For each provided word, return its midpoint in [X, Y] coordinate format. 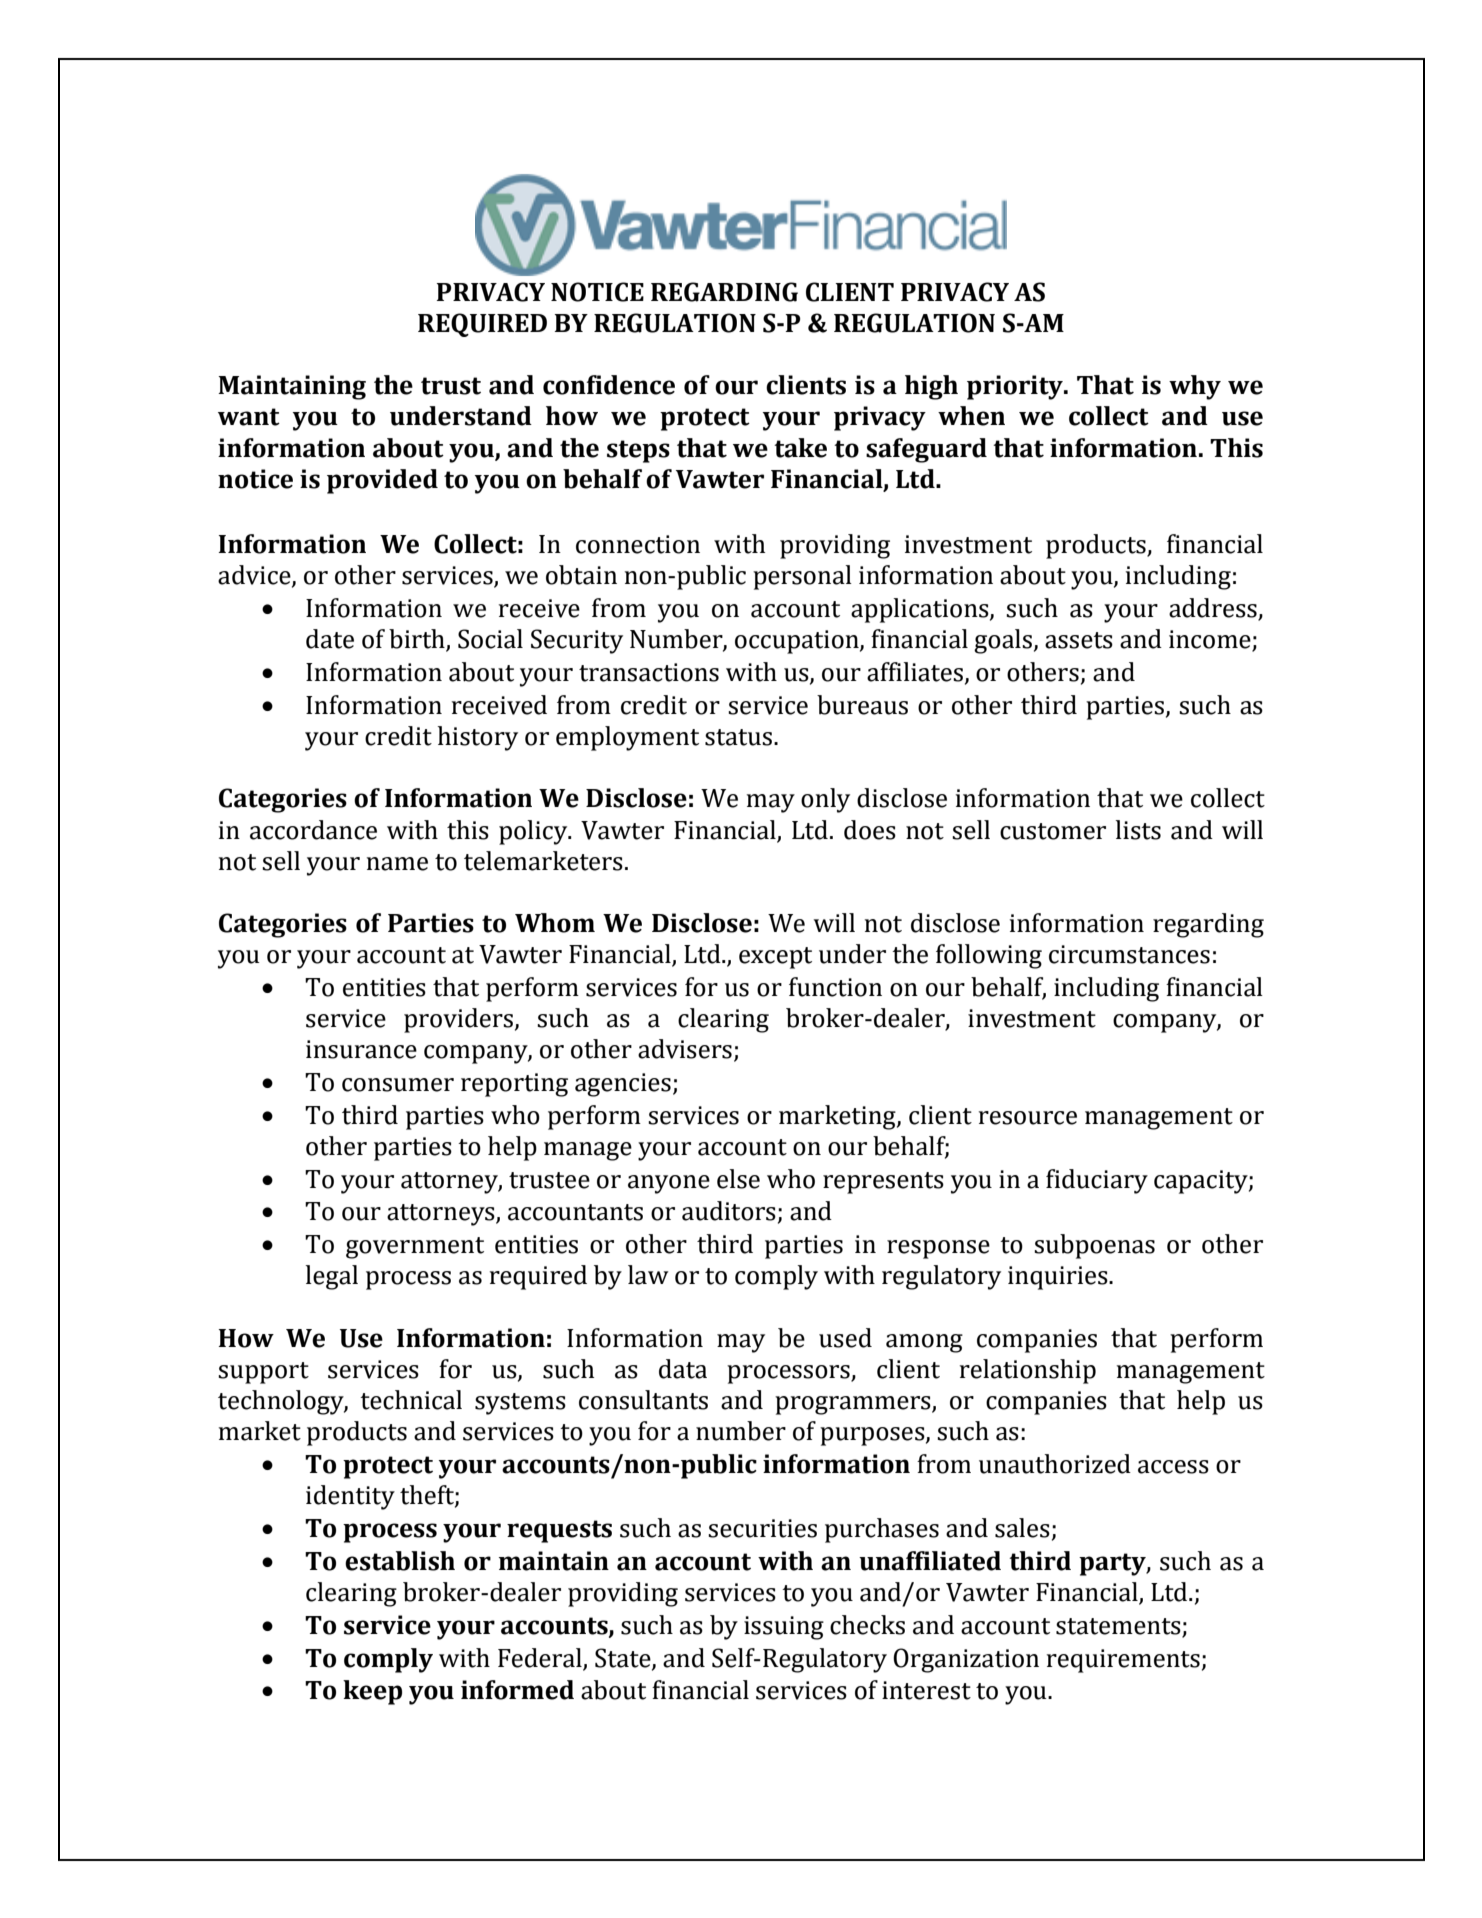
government [415, 1248]
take [800, 448]
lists [1138, 830]
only [825, 800]
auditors [729, 1211]
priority [1016, 387]
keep [372, 1692]
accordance [313, 830]
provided [382, 481]
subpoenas [1094, 1246]
